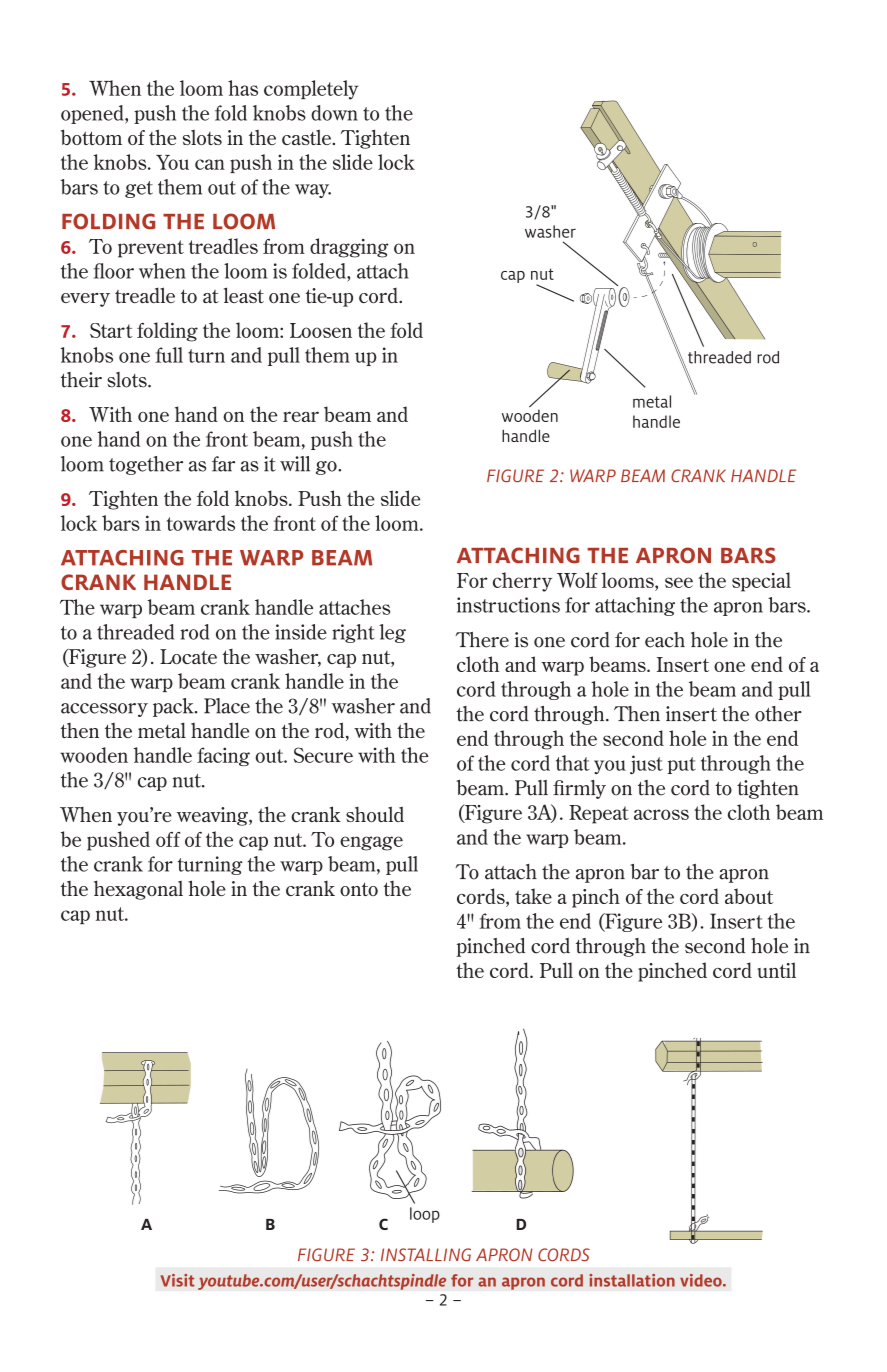  I want to click on dragging, so click(349, 248).
